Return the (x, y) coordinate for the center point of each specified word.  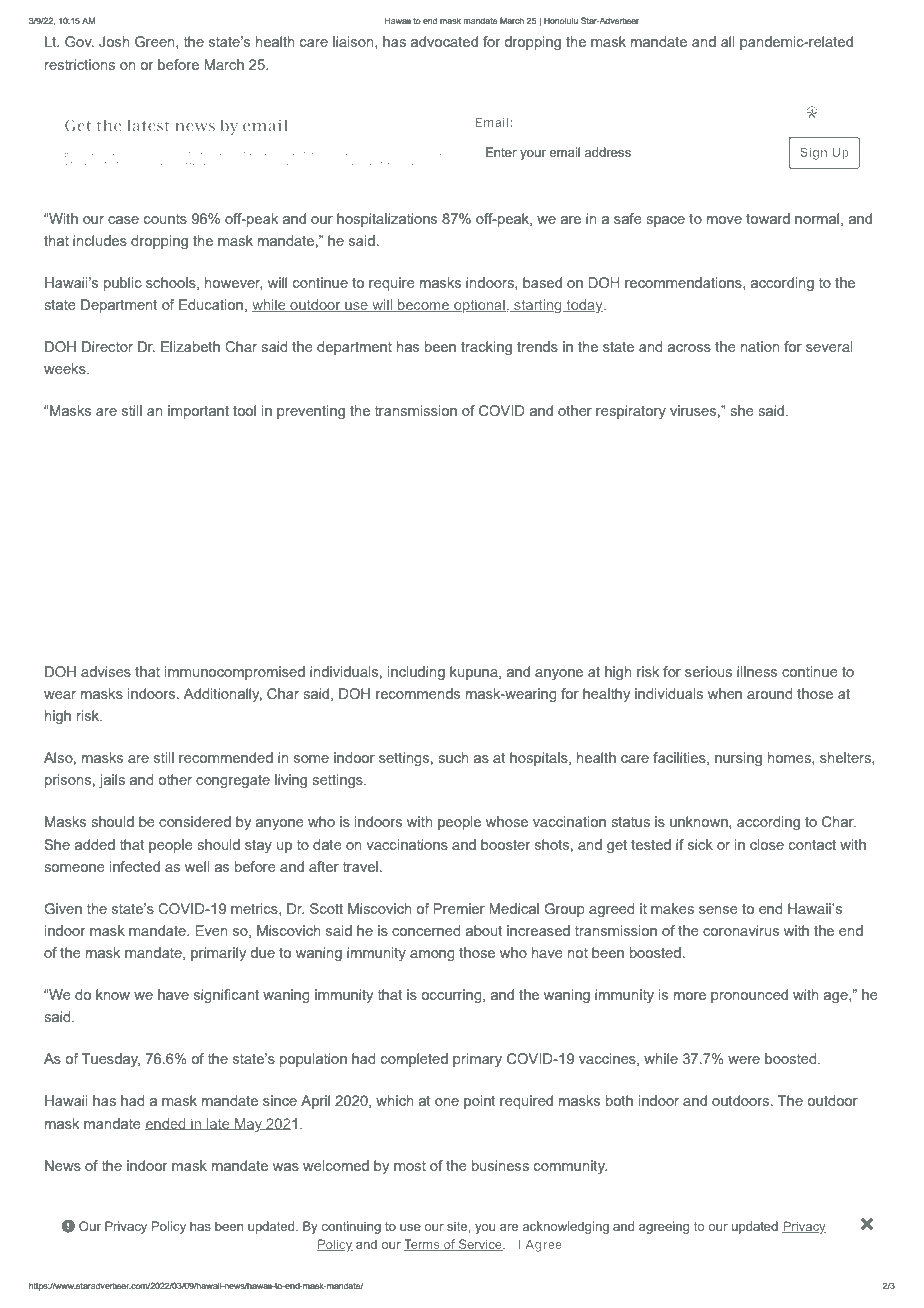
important (198, 412)
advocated (444, 41)
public (123, 284)
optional (479, 306)
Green (156, 42)
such (453, 757)
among (432, 955)
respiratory (631, 412)
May (249, 1125)
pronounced (749, 996)
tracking (486, 348)
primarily (218, 954)
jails (112, 781)
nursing (738, 759)
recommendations (684, 283)
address (607, 152)
